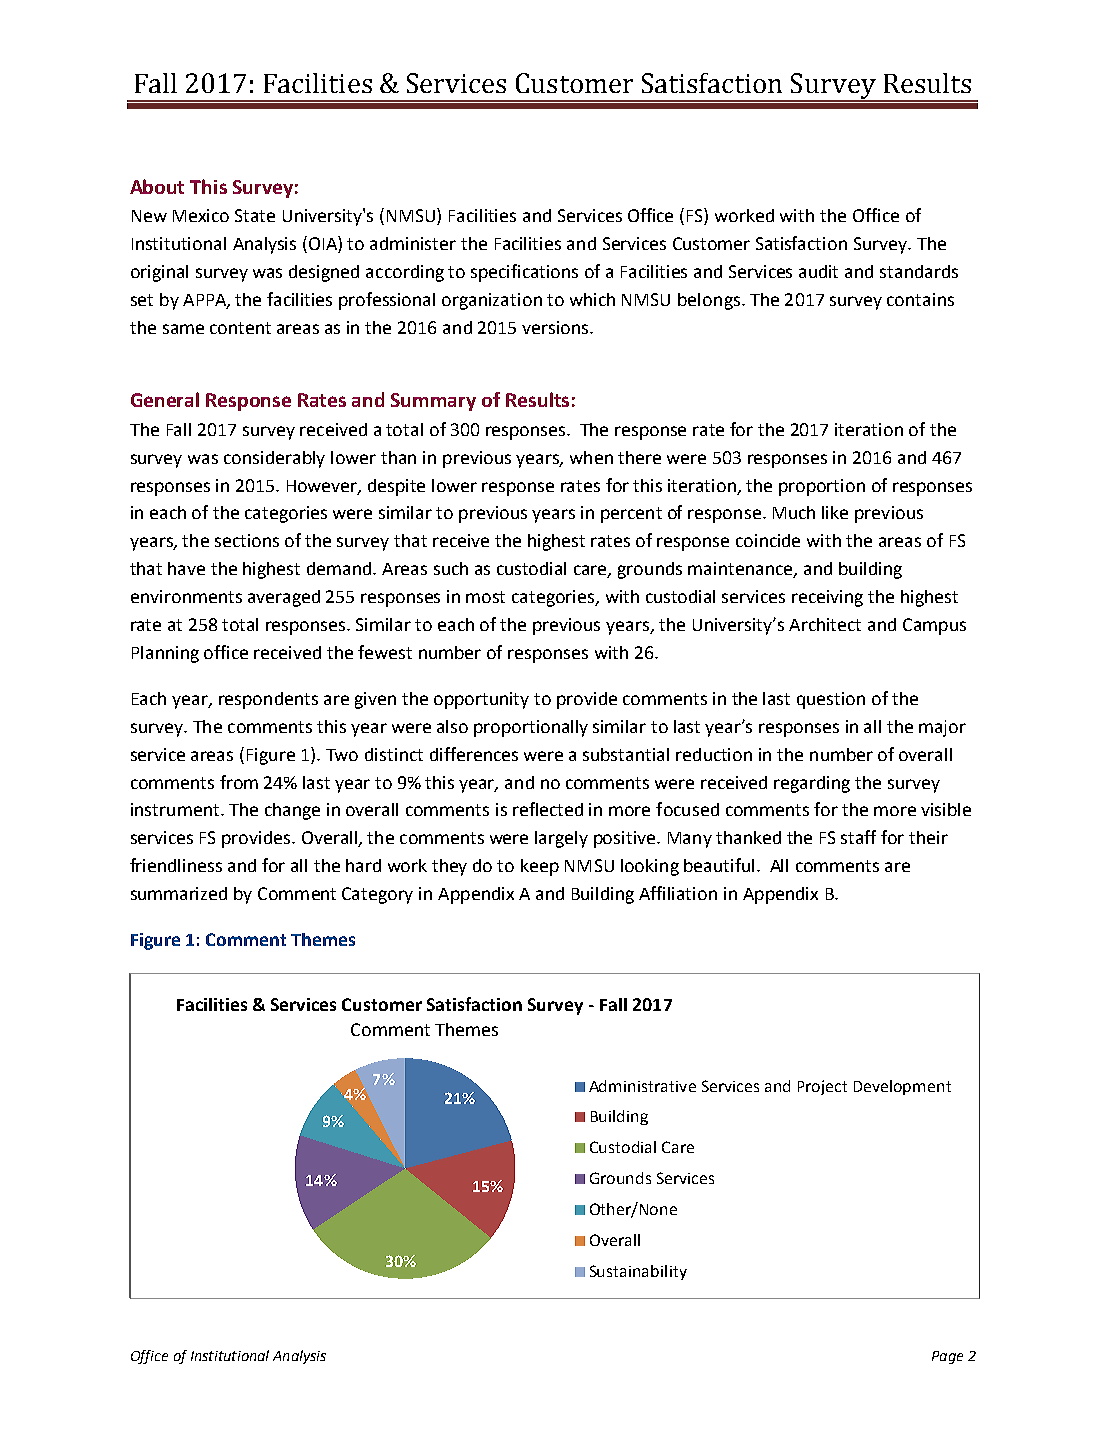 The height and width of the screenshot is (1431, 1106). Describe the element at coordinates (524, 273) in the screenshot. I see `specifications` at that location.
